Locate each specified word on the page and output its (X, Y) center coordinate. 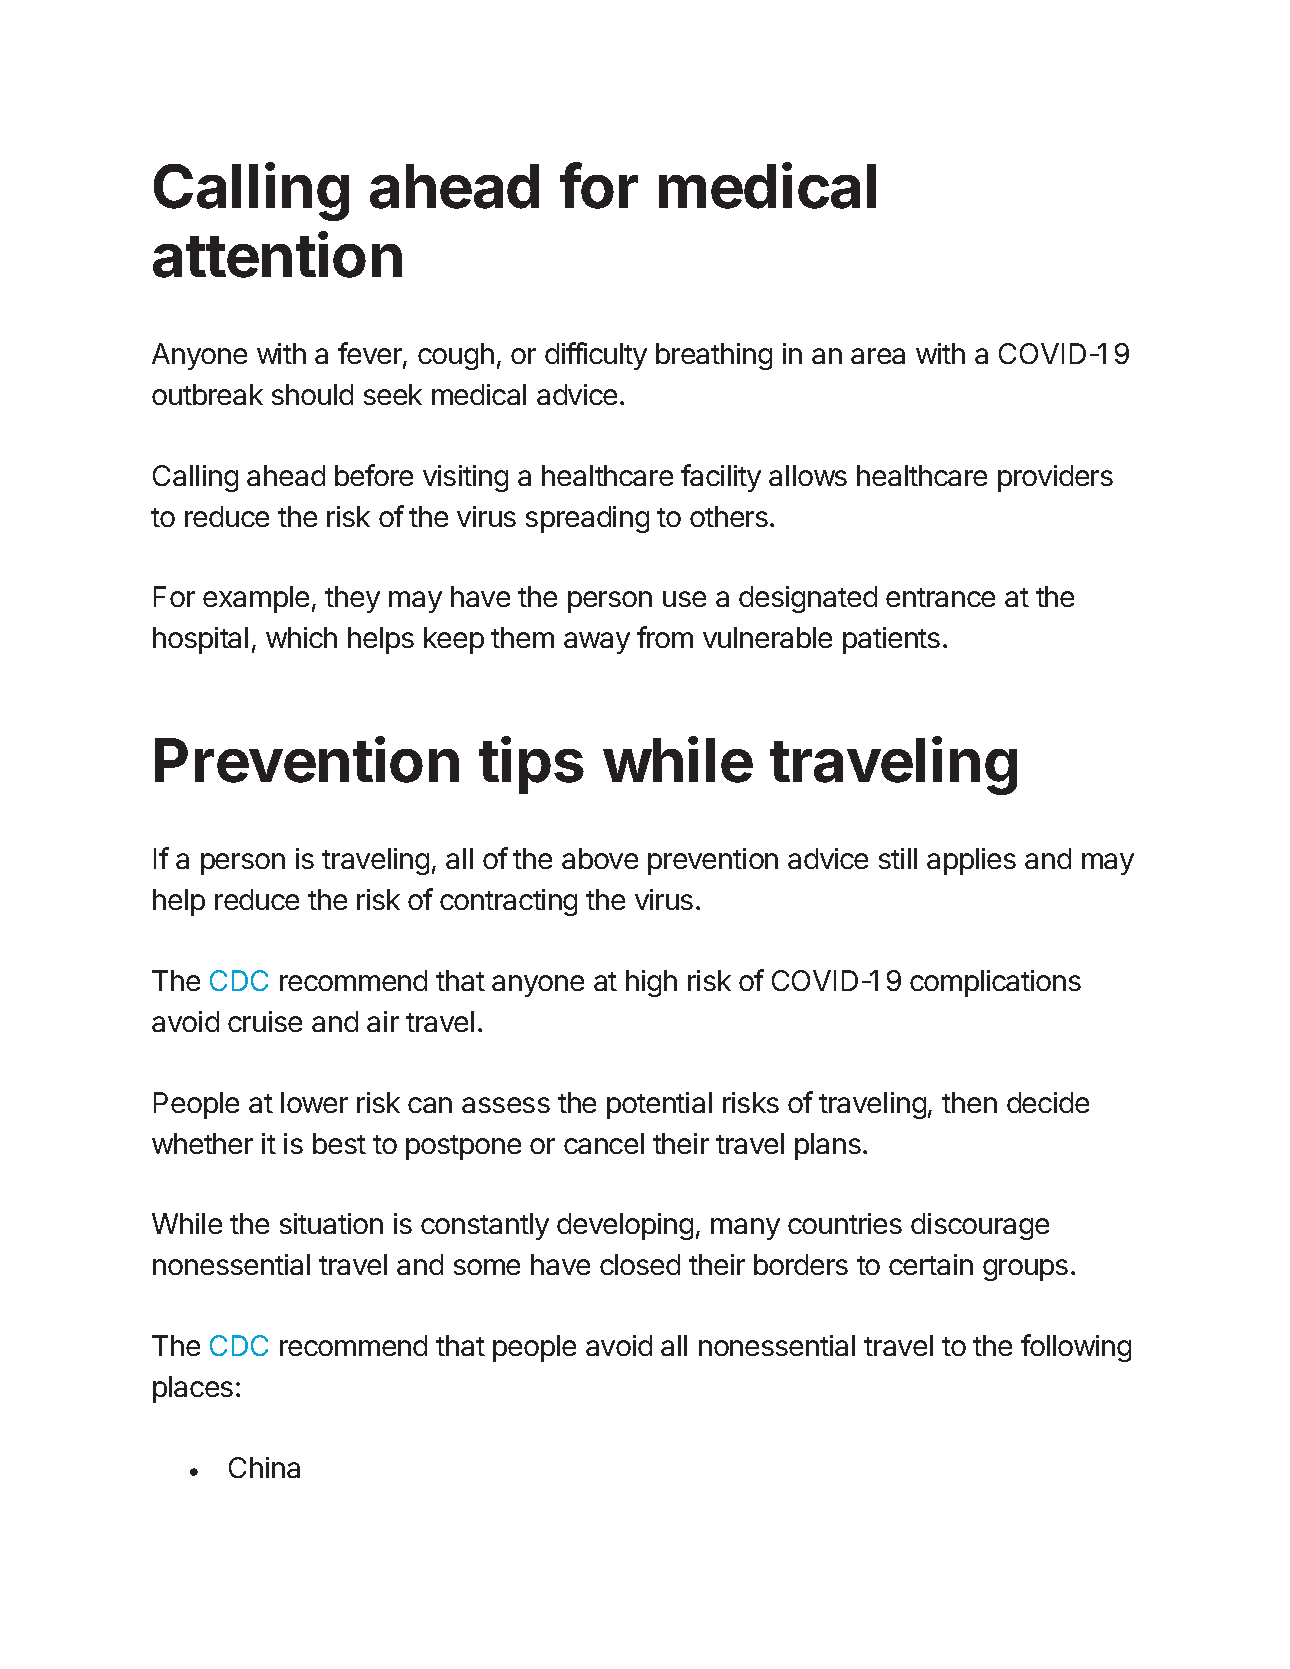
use (684, 599)
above (600, 858)
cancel (604, 1143)
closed (640, 1264)
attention (277, 254)
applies (971, 861)
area (878, 356)
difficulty (596, 356)
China (264, 1467)
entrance (940, 597)
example (256, 599)
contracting (508, 902)
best (339, 1143)
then (969, 1102)
